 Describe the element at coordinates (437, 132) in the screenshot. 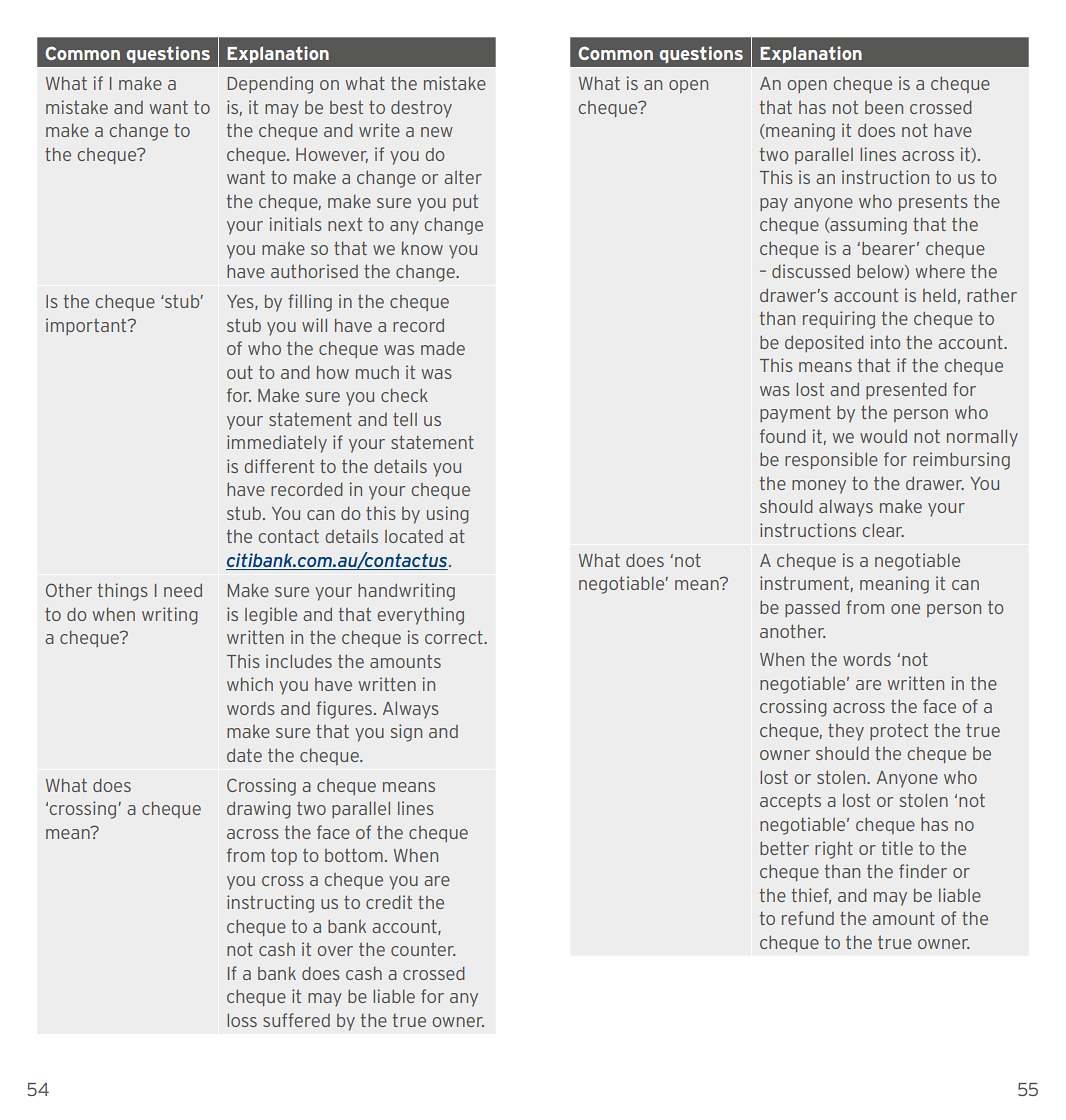

I see `new` at that location.
